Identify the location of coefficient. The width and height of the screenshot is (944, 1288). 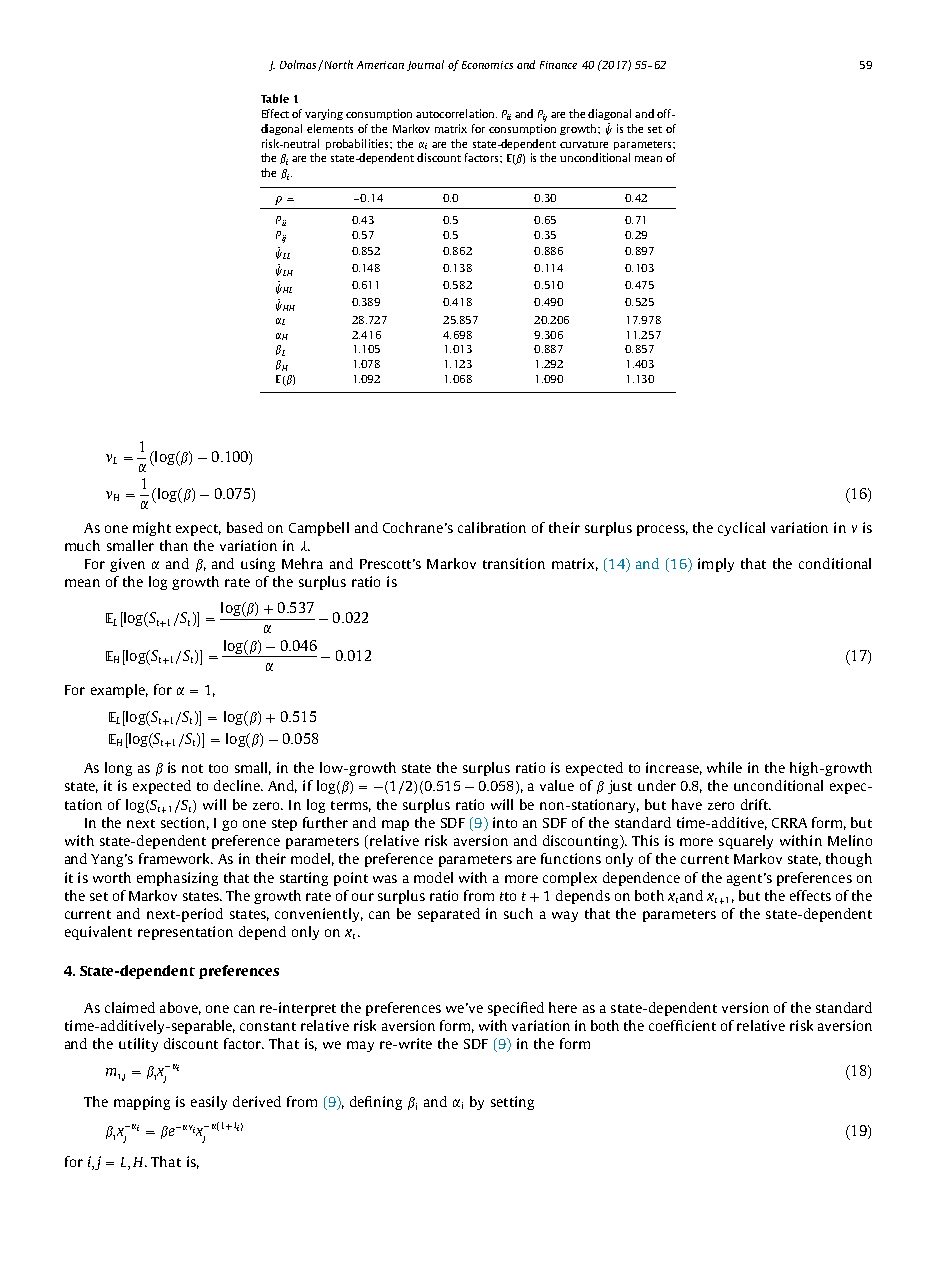
(682, 1025).
